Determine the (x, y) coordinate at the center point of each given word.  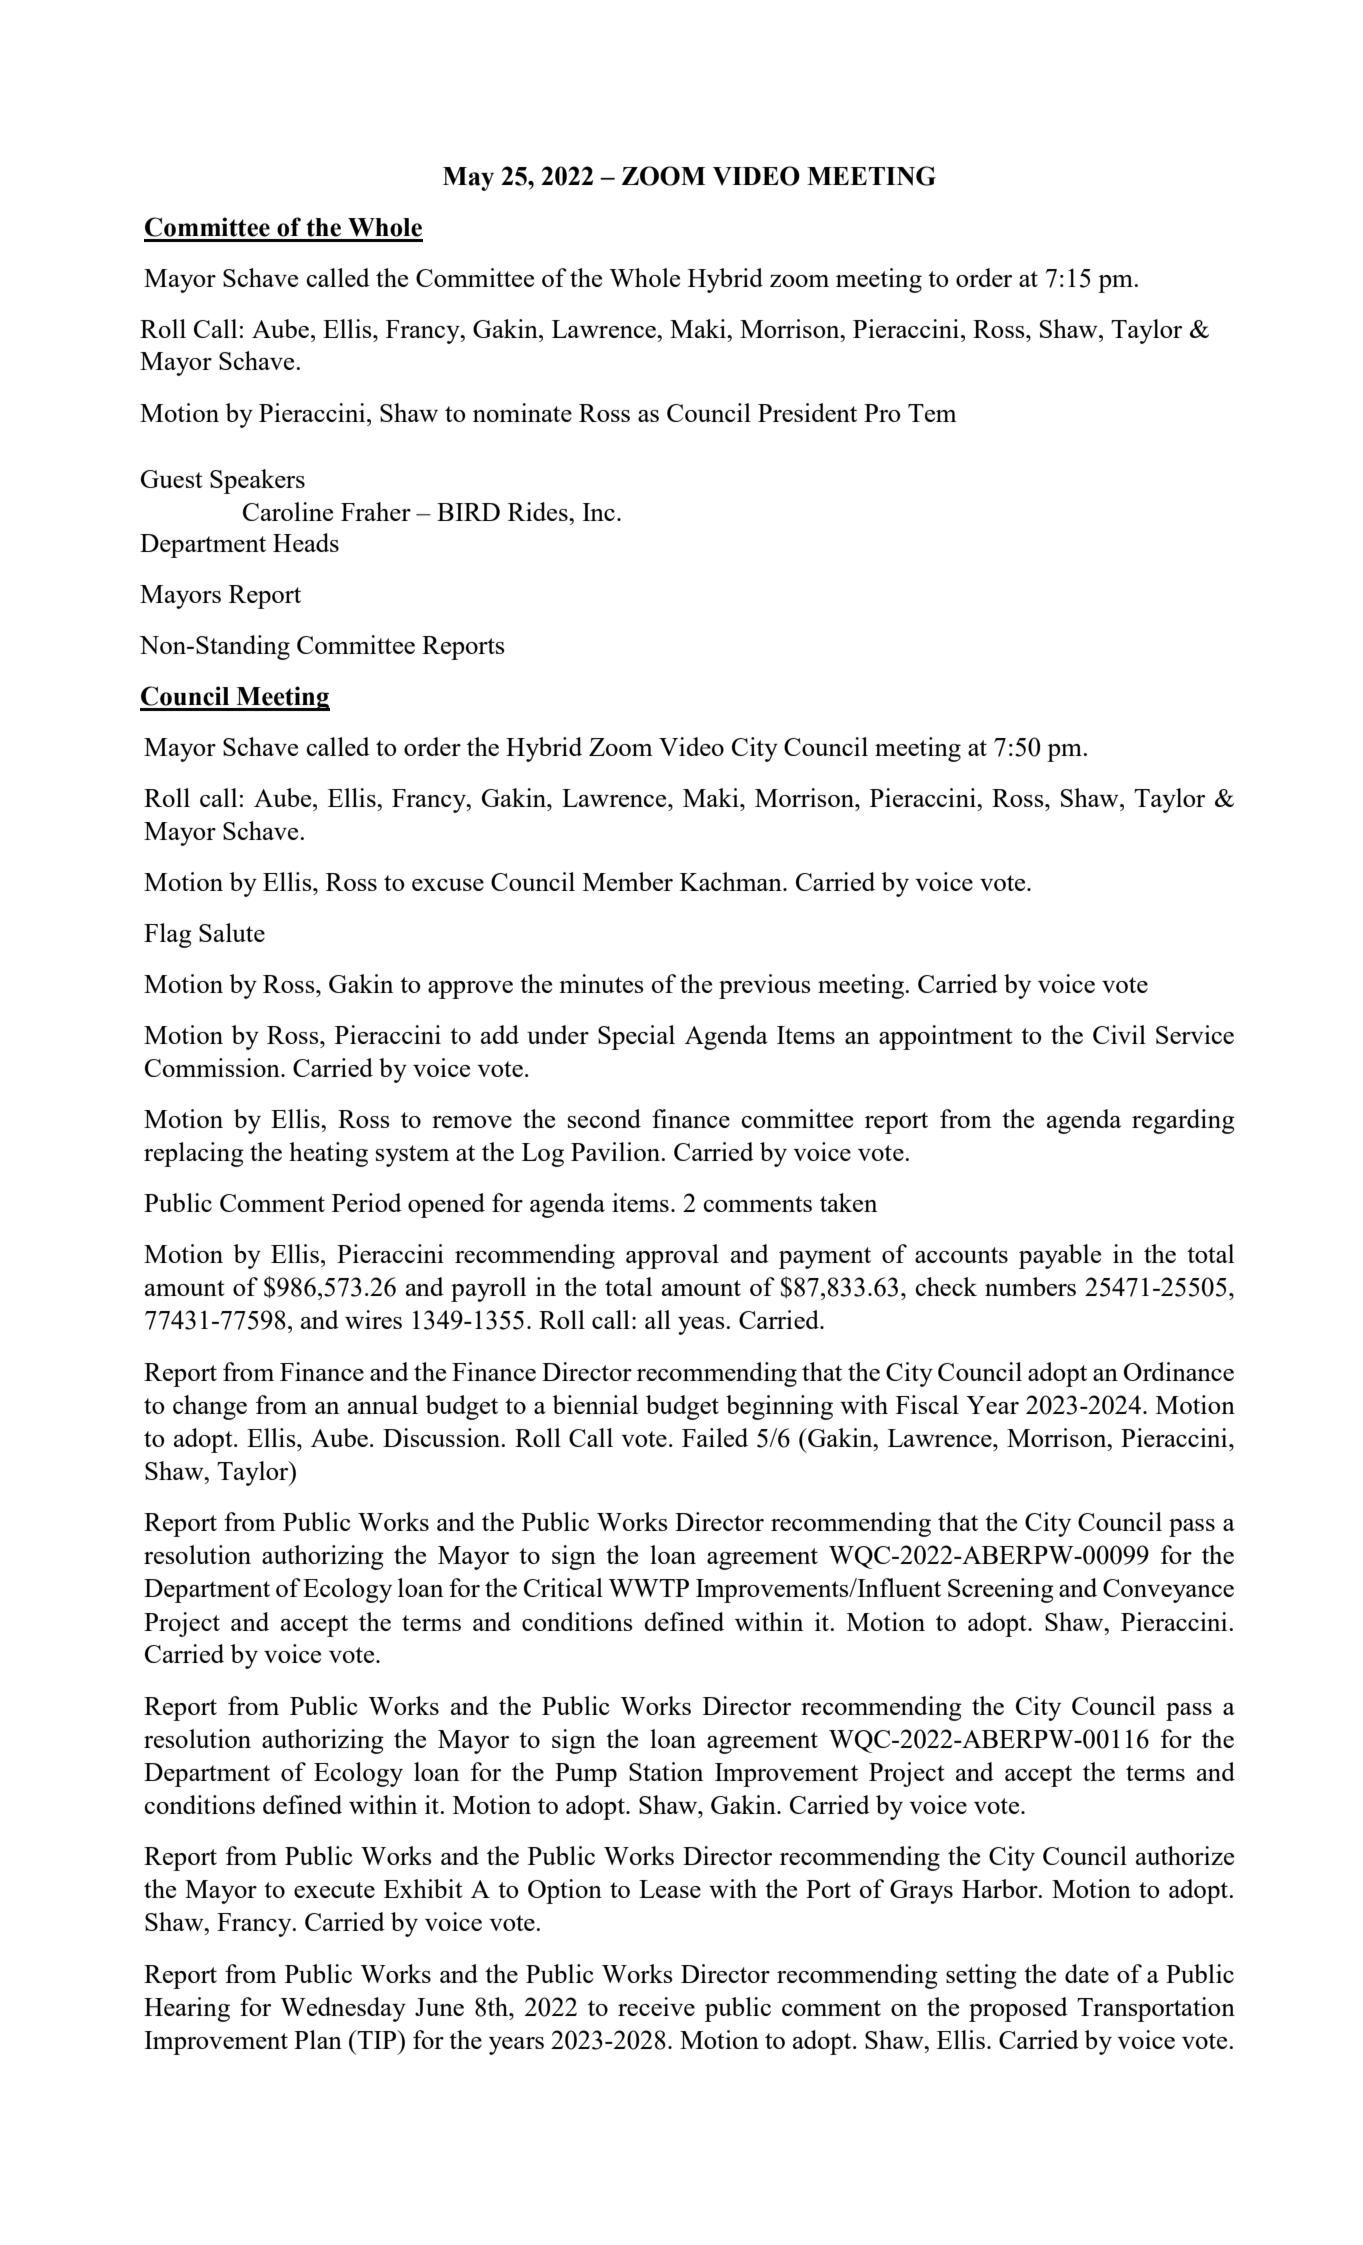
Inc (598, 512)
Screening (1001, 1590)
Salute (232, 932)
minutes (601, 983)
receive (656, 2006)
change (210, 1407)
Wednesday (343, 2009)
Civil (1119, 1034)
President (807, 412)
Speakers (257, 481)
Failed (715, 1437)
